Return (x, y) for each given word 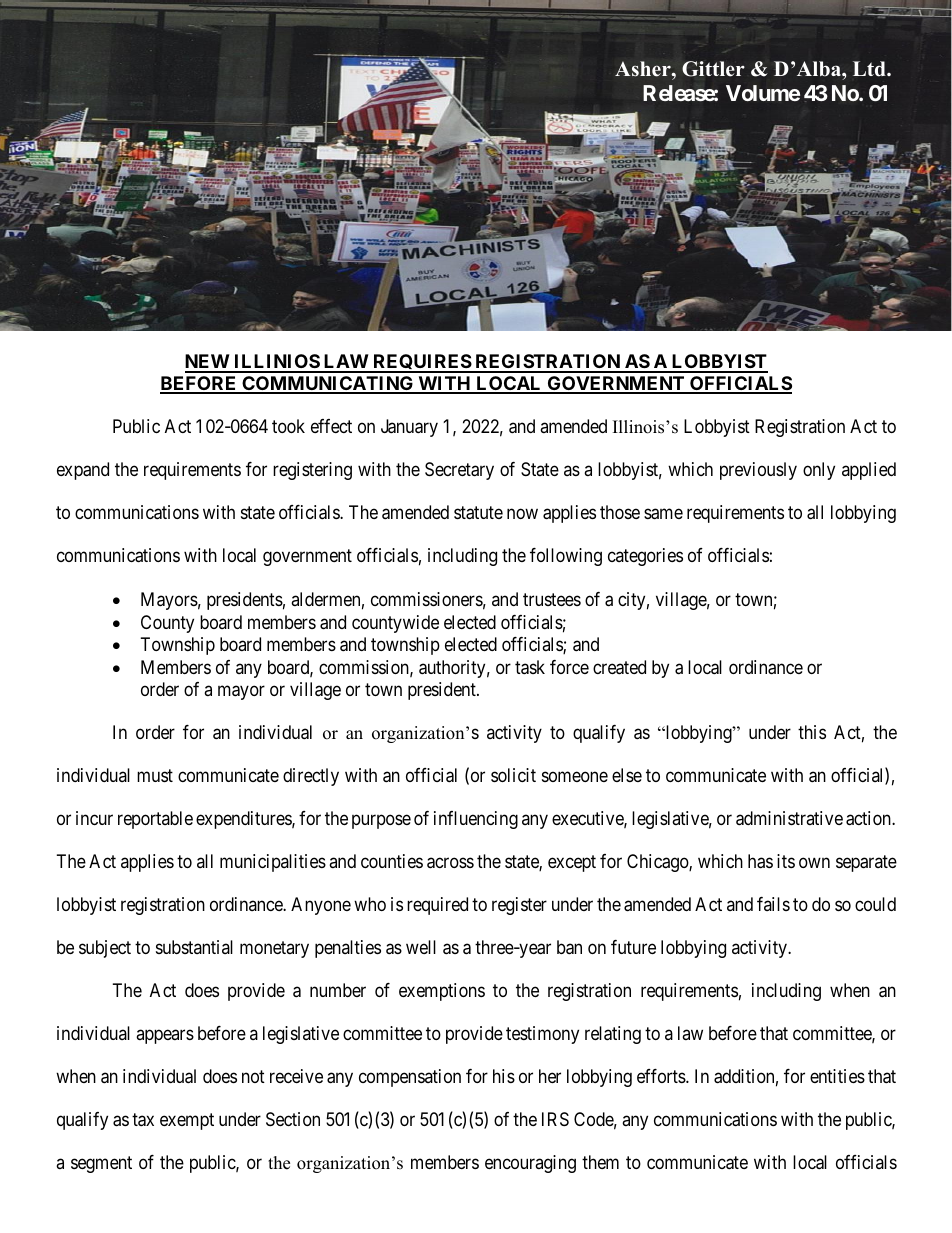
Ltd (870, 69)
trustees (552, 599)
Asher (644, 69)
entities (837, 1076)
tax (143, 1120)
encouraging (530, 1164)
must (155, 775)
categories (645, 557)
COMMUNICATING (328, 384)
